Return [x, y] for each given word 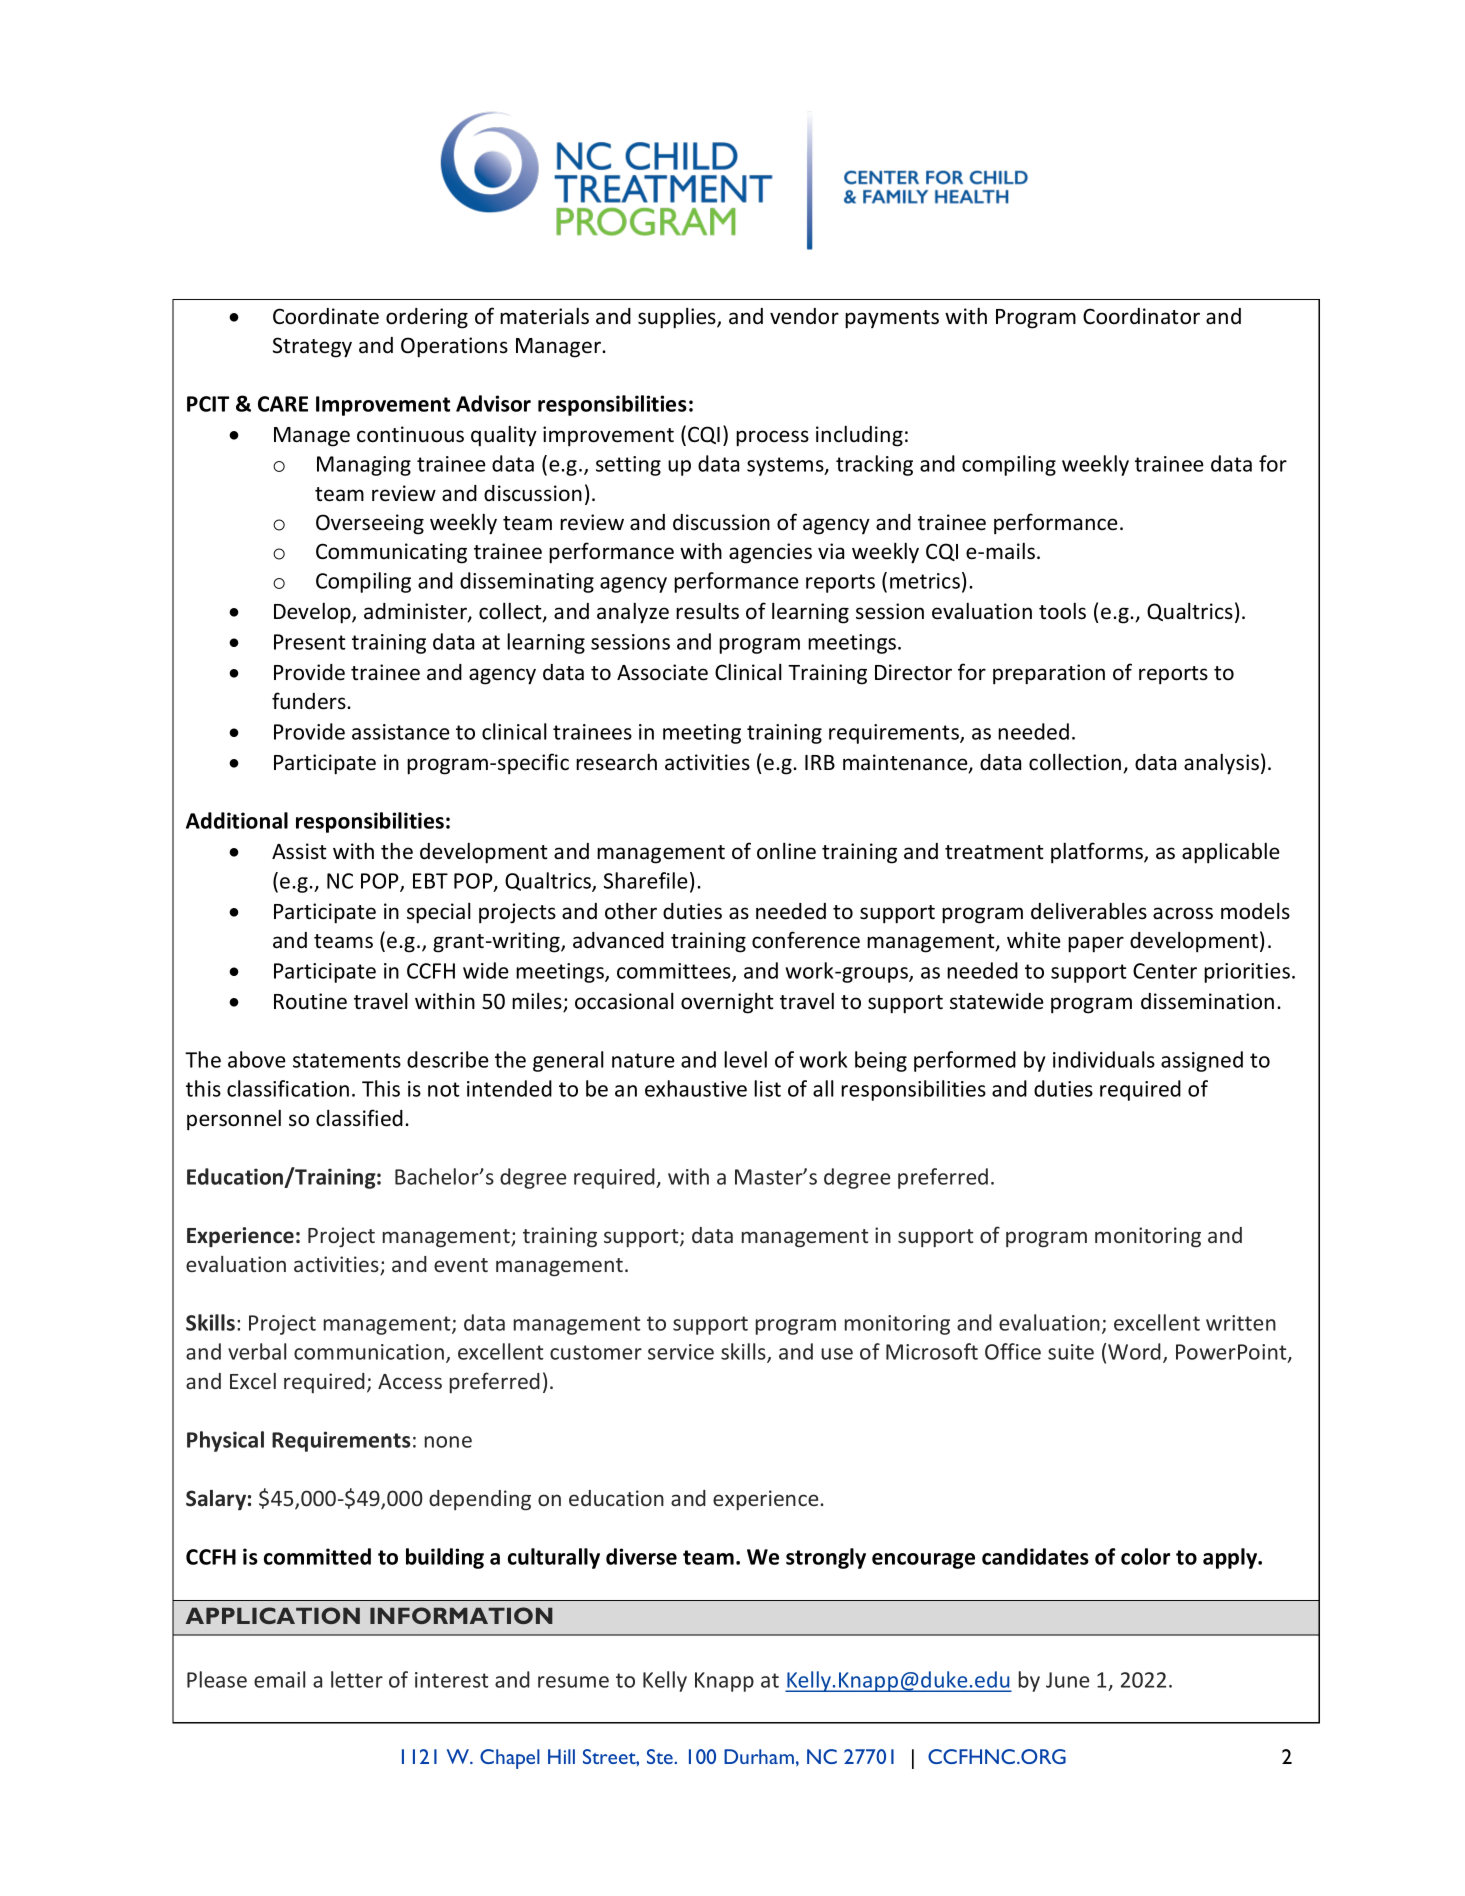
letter [357, 1679]
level [745, 1059]
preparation [1049, 674]
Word [1134, 1351]
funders [310, 701]
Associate [662, 672]
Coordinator [1141, 316]
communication [369, 1352]
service [681, 1352]
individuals [1104, 1059]
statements [347, 1060]
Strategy [312, 347]
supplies [678, 318]
